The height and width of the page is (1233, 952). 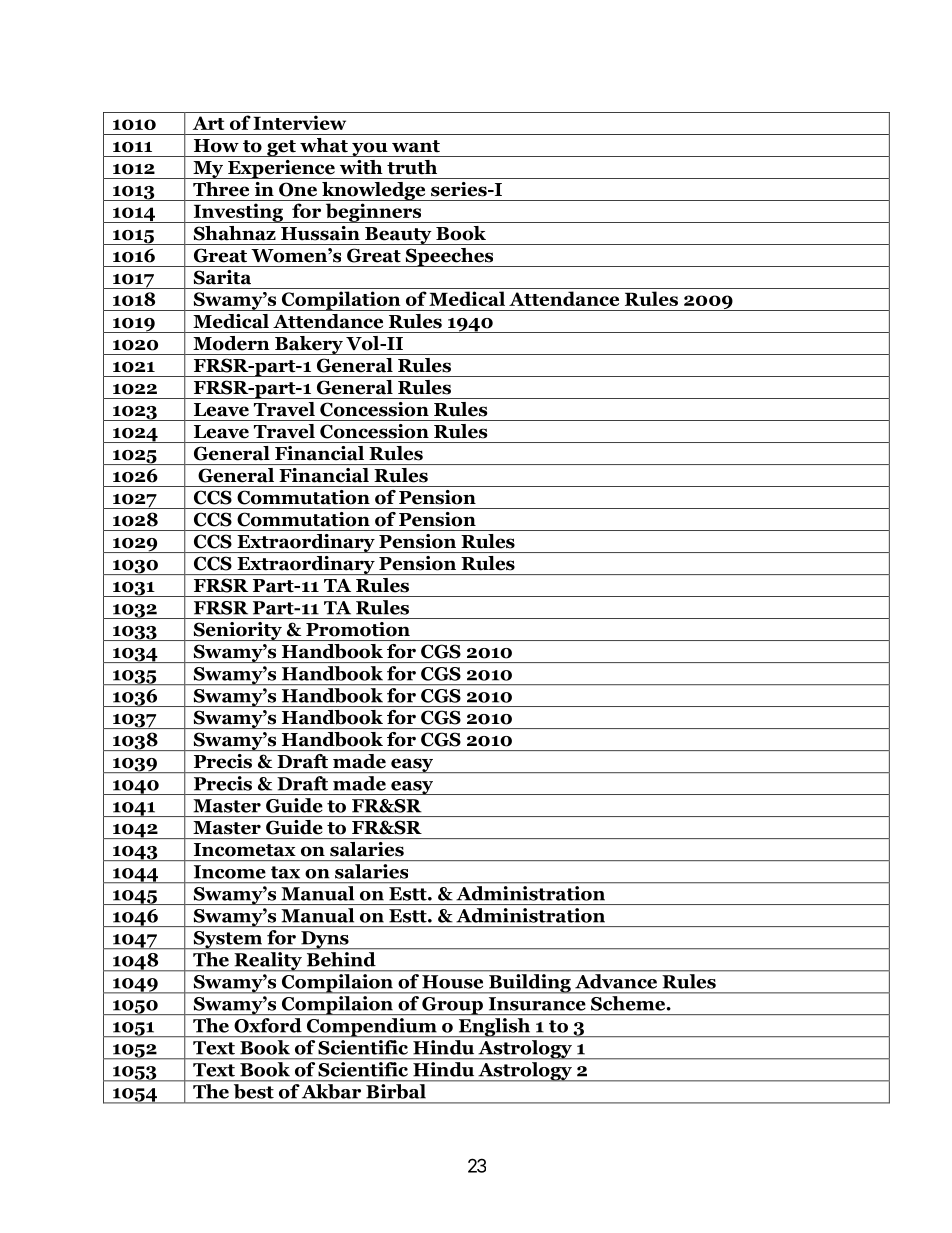 What do you see at coordinates (309, 345) in the page?
I see `Bakery` at bounding box center [309, 345].
